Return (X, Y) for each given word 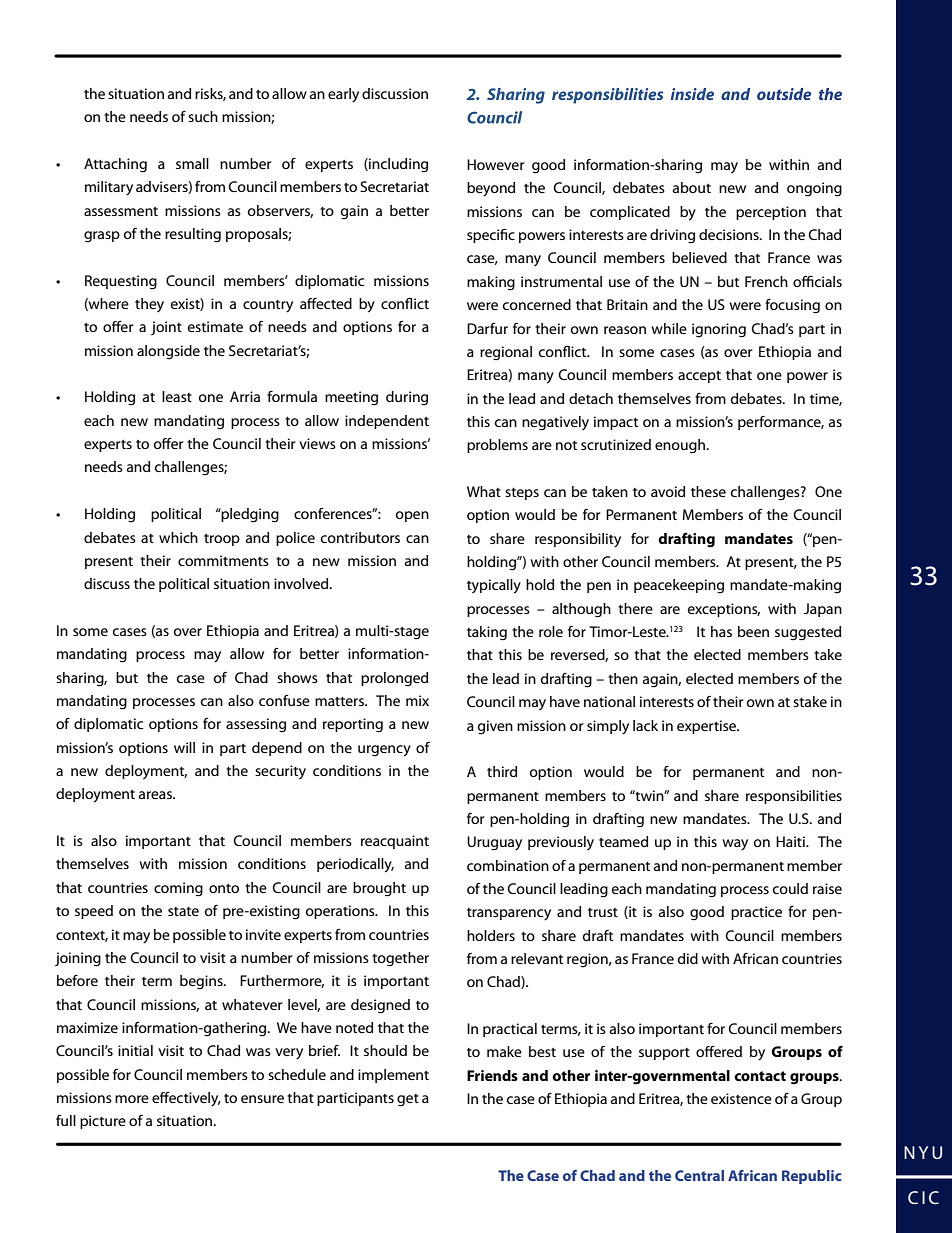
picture (103, 1122)
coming (178, 889)
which (178, 537)
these (708, 491)
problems (497, 446)
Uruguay (494, 843)
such (203, 116)
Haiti (791, 841)
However (495, 164)
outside (784, 94)
